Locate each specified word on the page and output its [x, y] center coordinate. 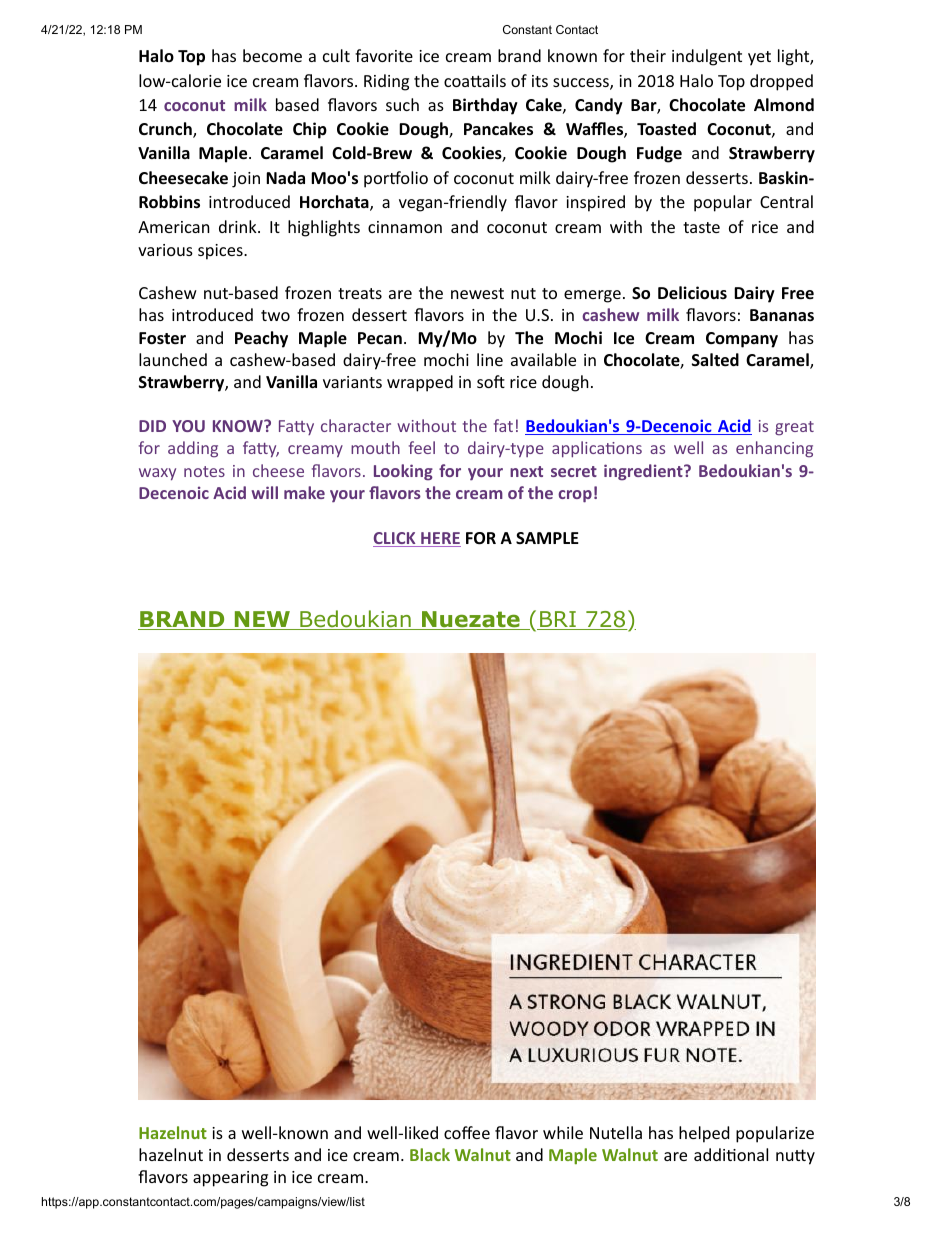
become [272, 55]
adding [193, 449]
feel [422, 447]
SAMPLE [547, 538]
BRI [558, 620]
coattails [475, 80]
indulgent [707, 57]
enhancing [774, 449]
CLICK [395, 539]
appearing [230, 1179]
